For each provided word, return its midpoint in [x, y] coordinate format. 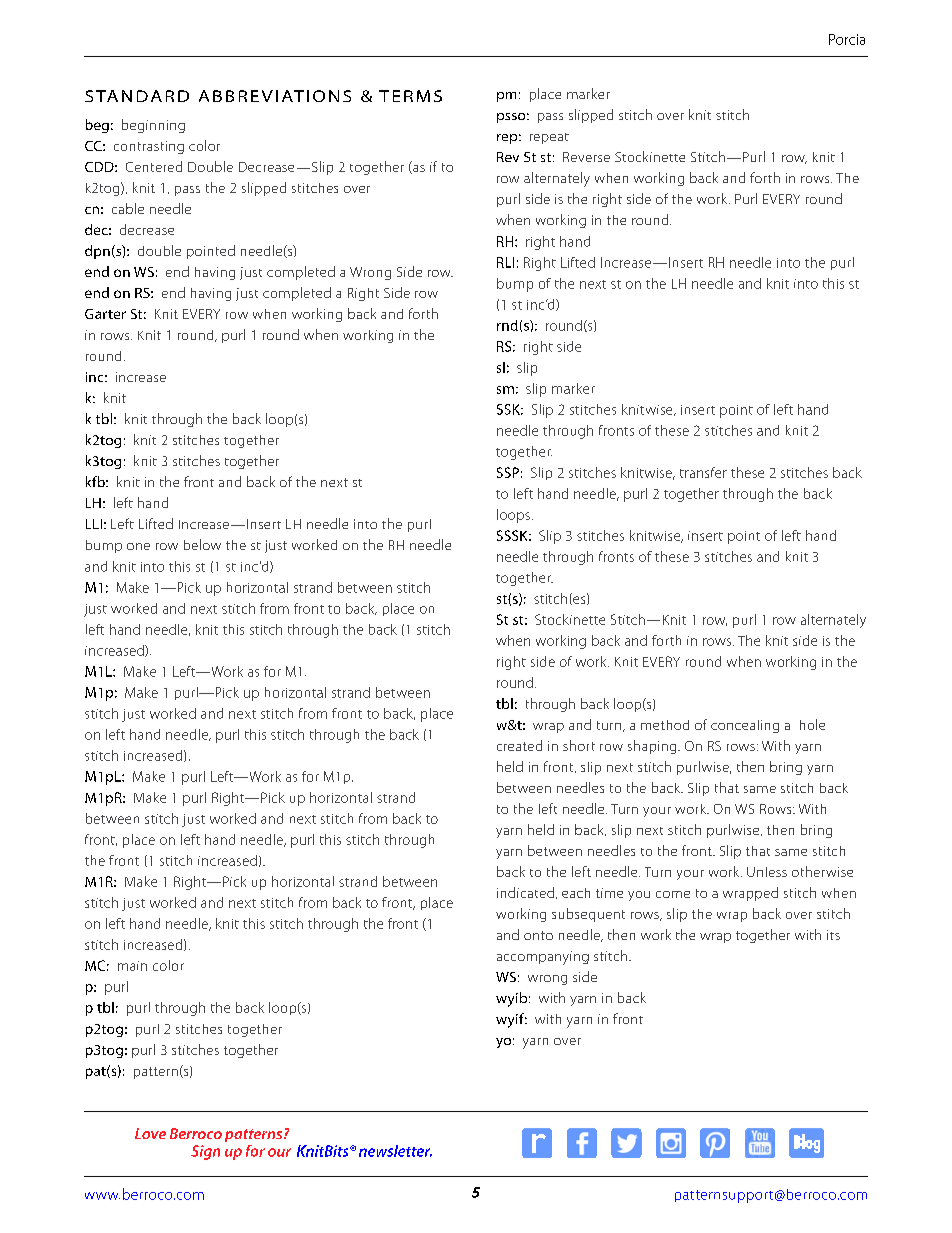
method [665, 725]
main [132, 966]
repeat [549, 138]
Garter [105, 314]
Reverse [586, 157]
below [202, 544]
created [519, 745]
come [673, 894]
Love [150, 1133]
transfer [703, 472]
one [138, 546]
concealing [745, 726]
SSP [508, 472]
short [579, 745]
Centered [154, 166]
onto [538, 935]
